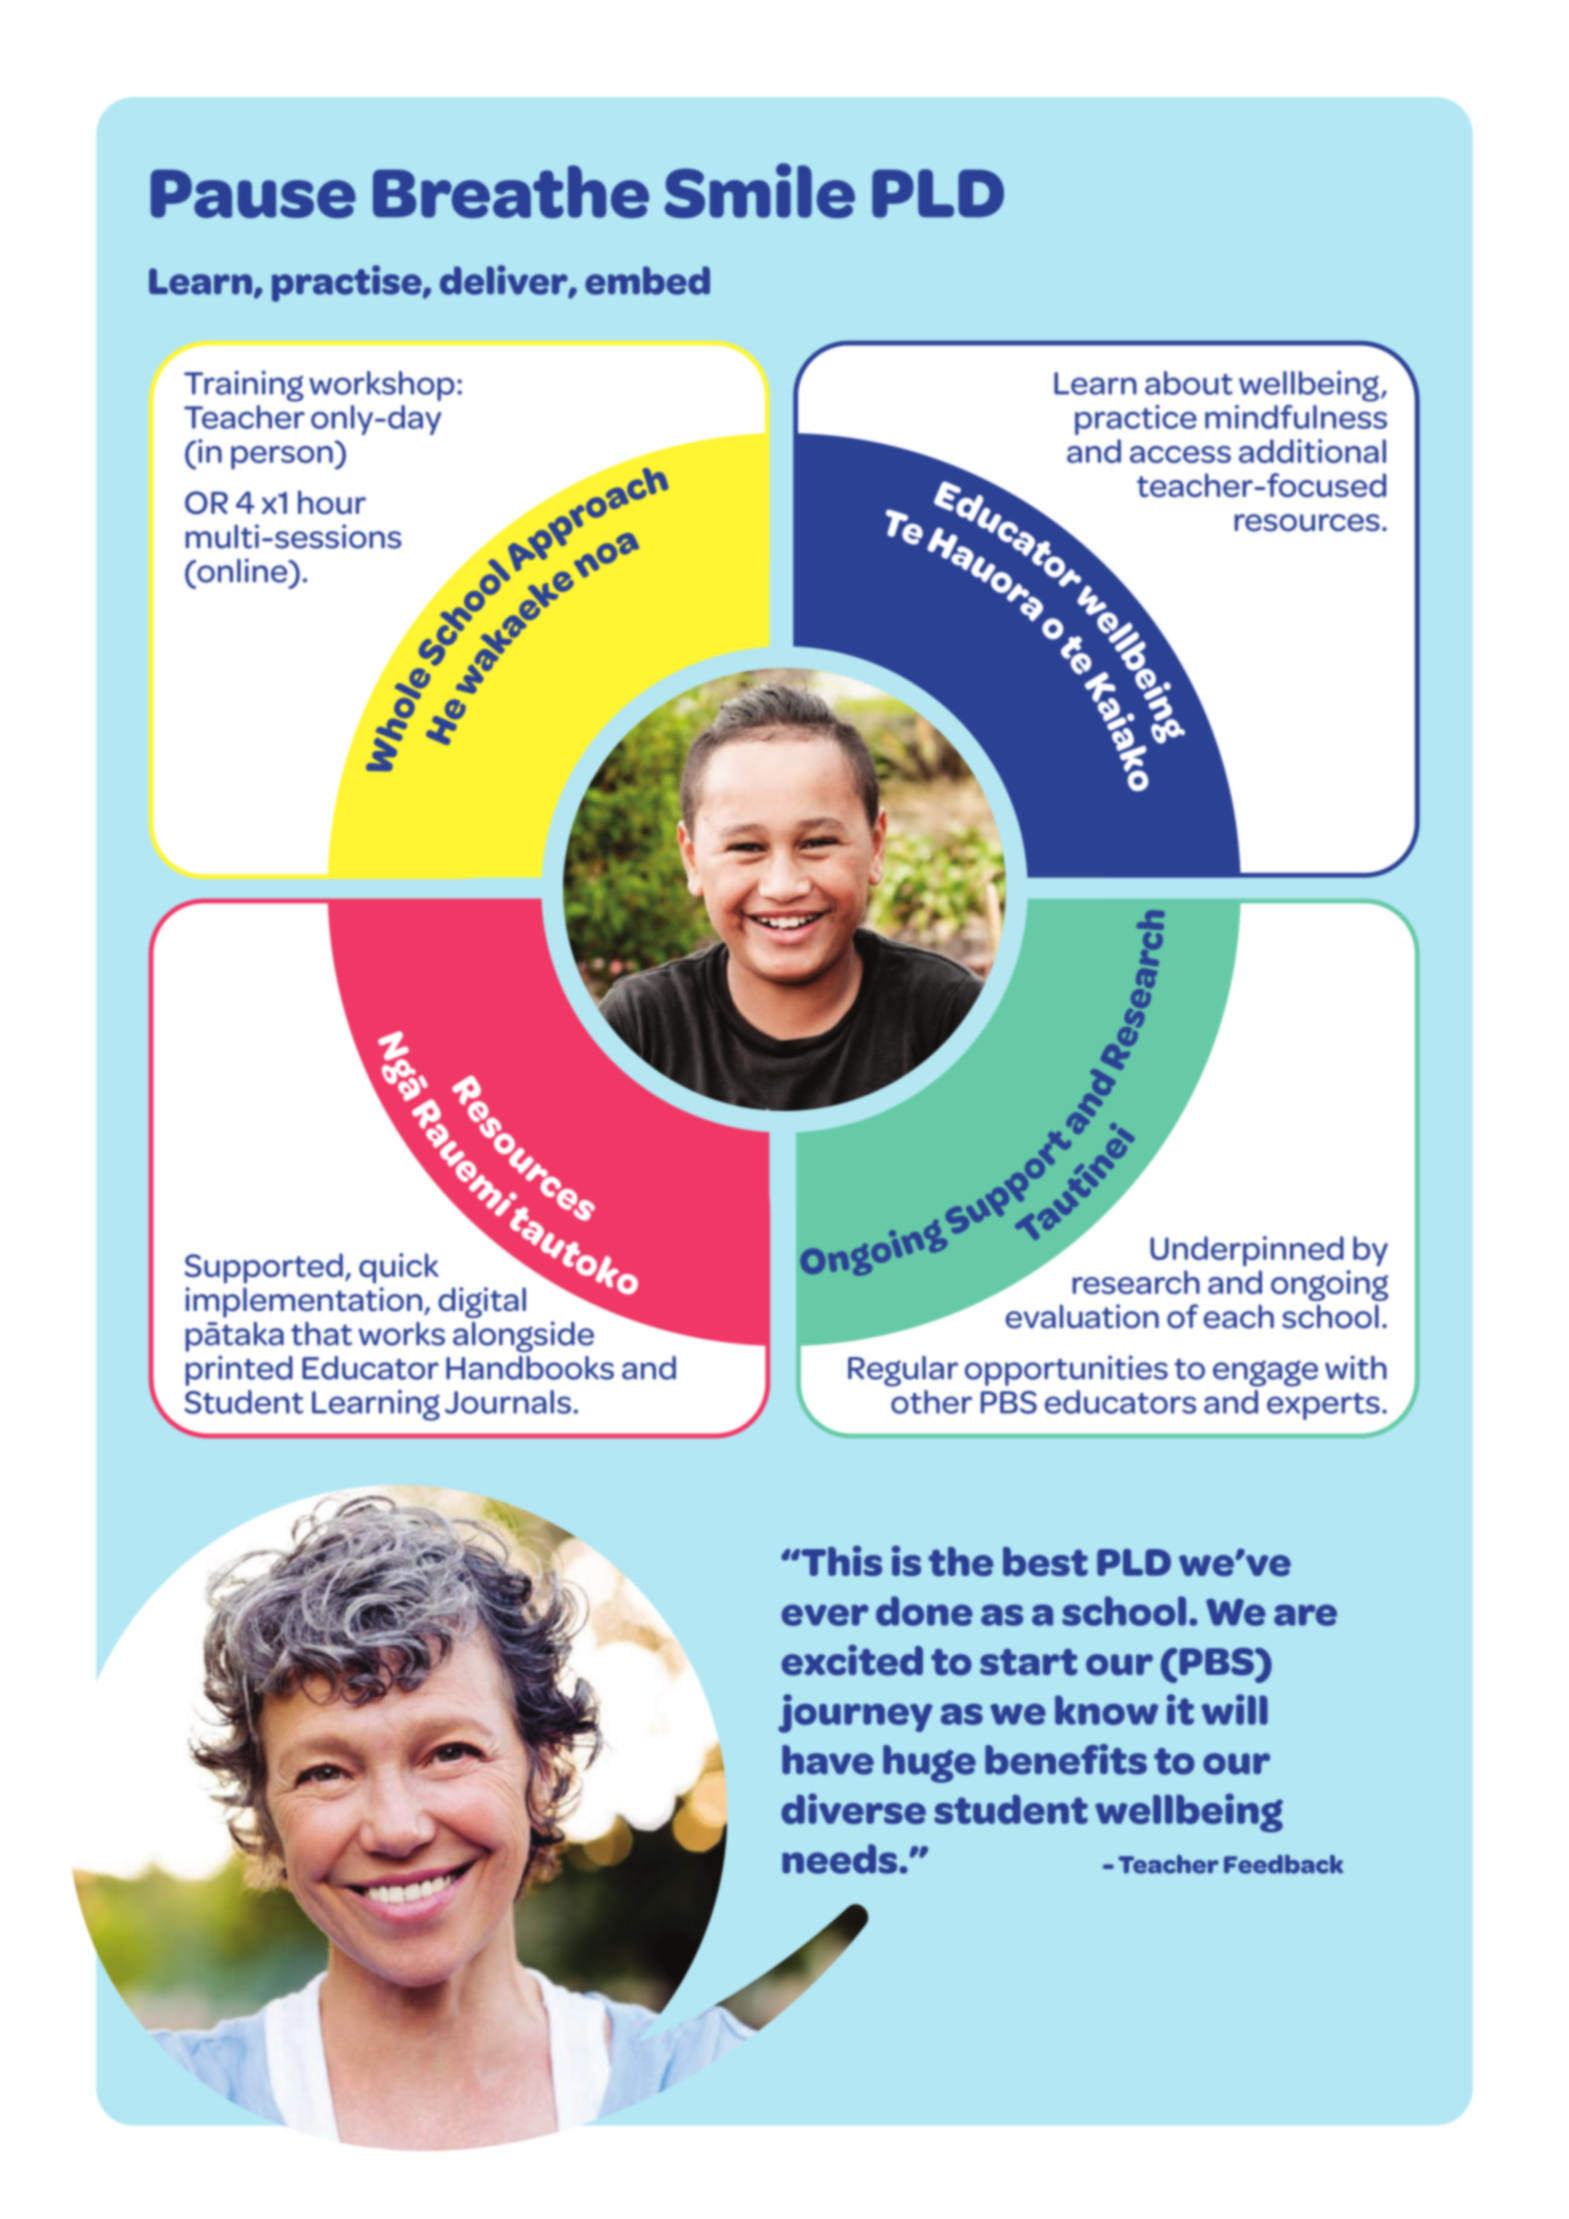 The image size is (1569, 2219). What do you see at coordinates (840, 1560) in the page?
I see `This` at bounding box center [840, 1560].
